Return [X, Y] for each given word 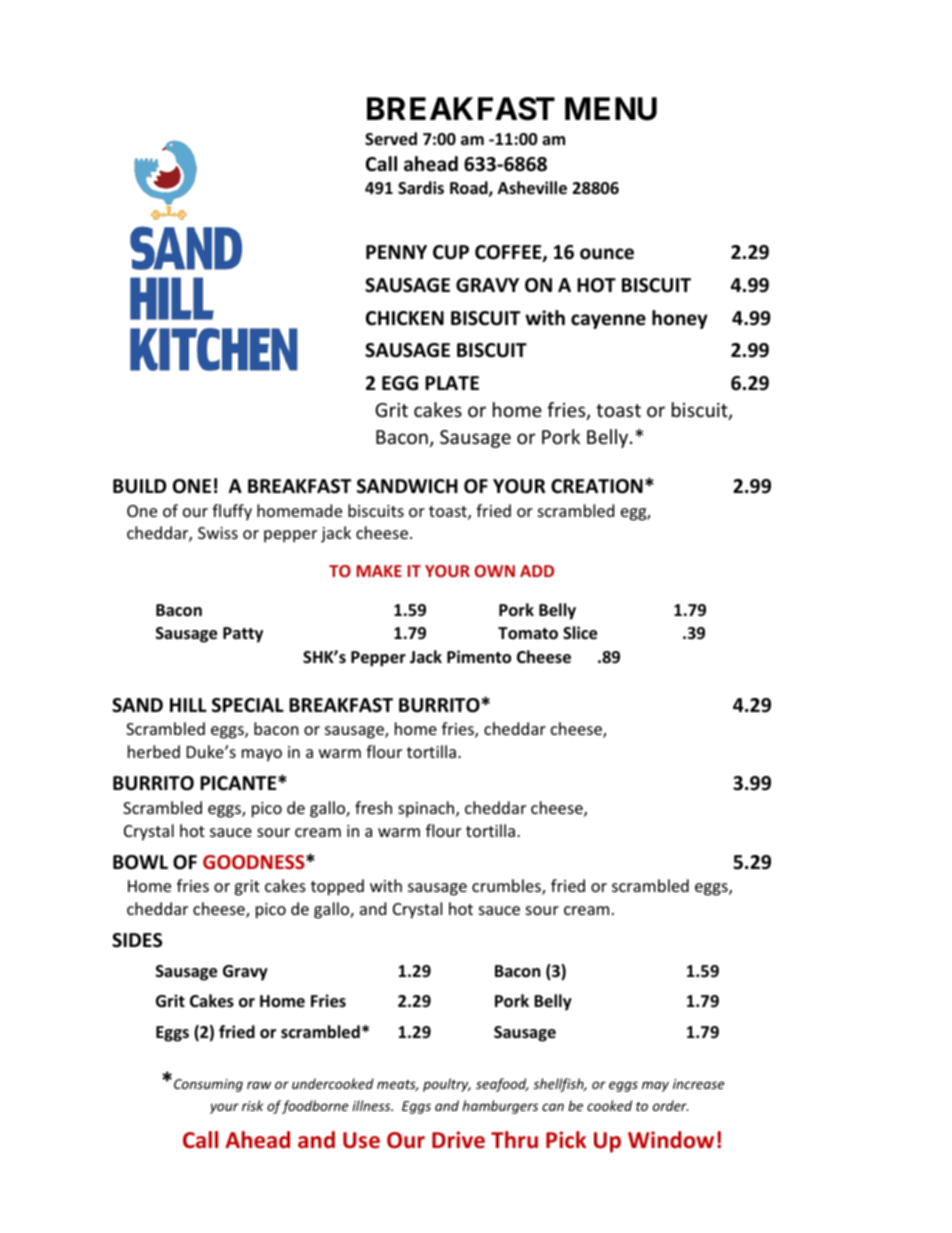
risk [252, 1105]
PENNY [396, 252]
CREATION [597, 486]
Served [391, 139]
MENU [611, 109]
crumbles [507, 887]
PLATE [452, 383]
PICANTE [239, 783]
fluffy [232, 512]
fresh [373, 807]
